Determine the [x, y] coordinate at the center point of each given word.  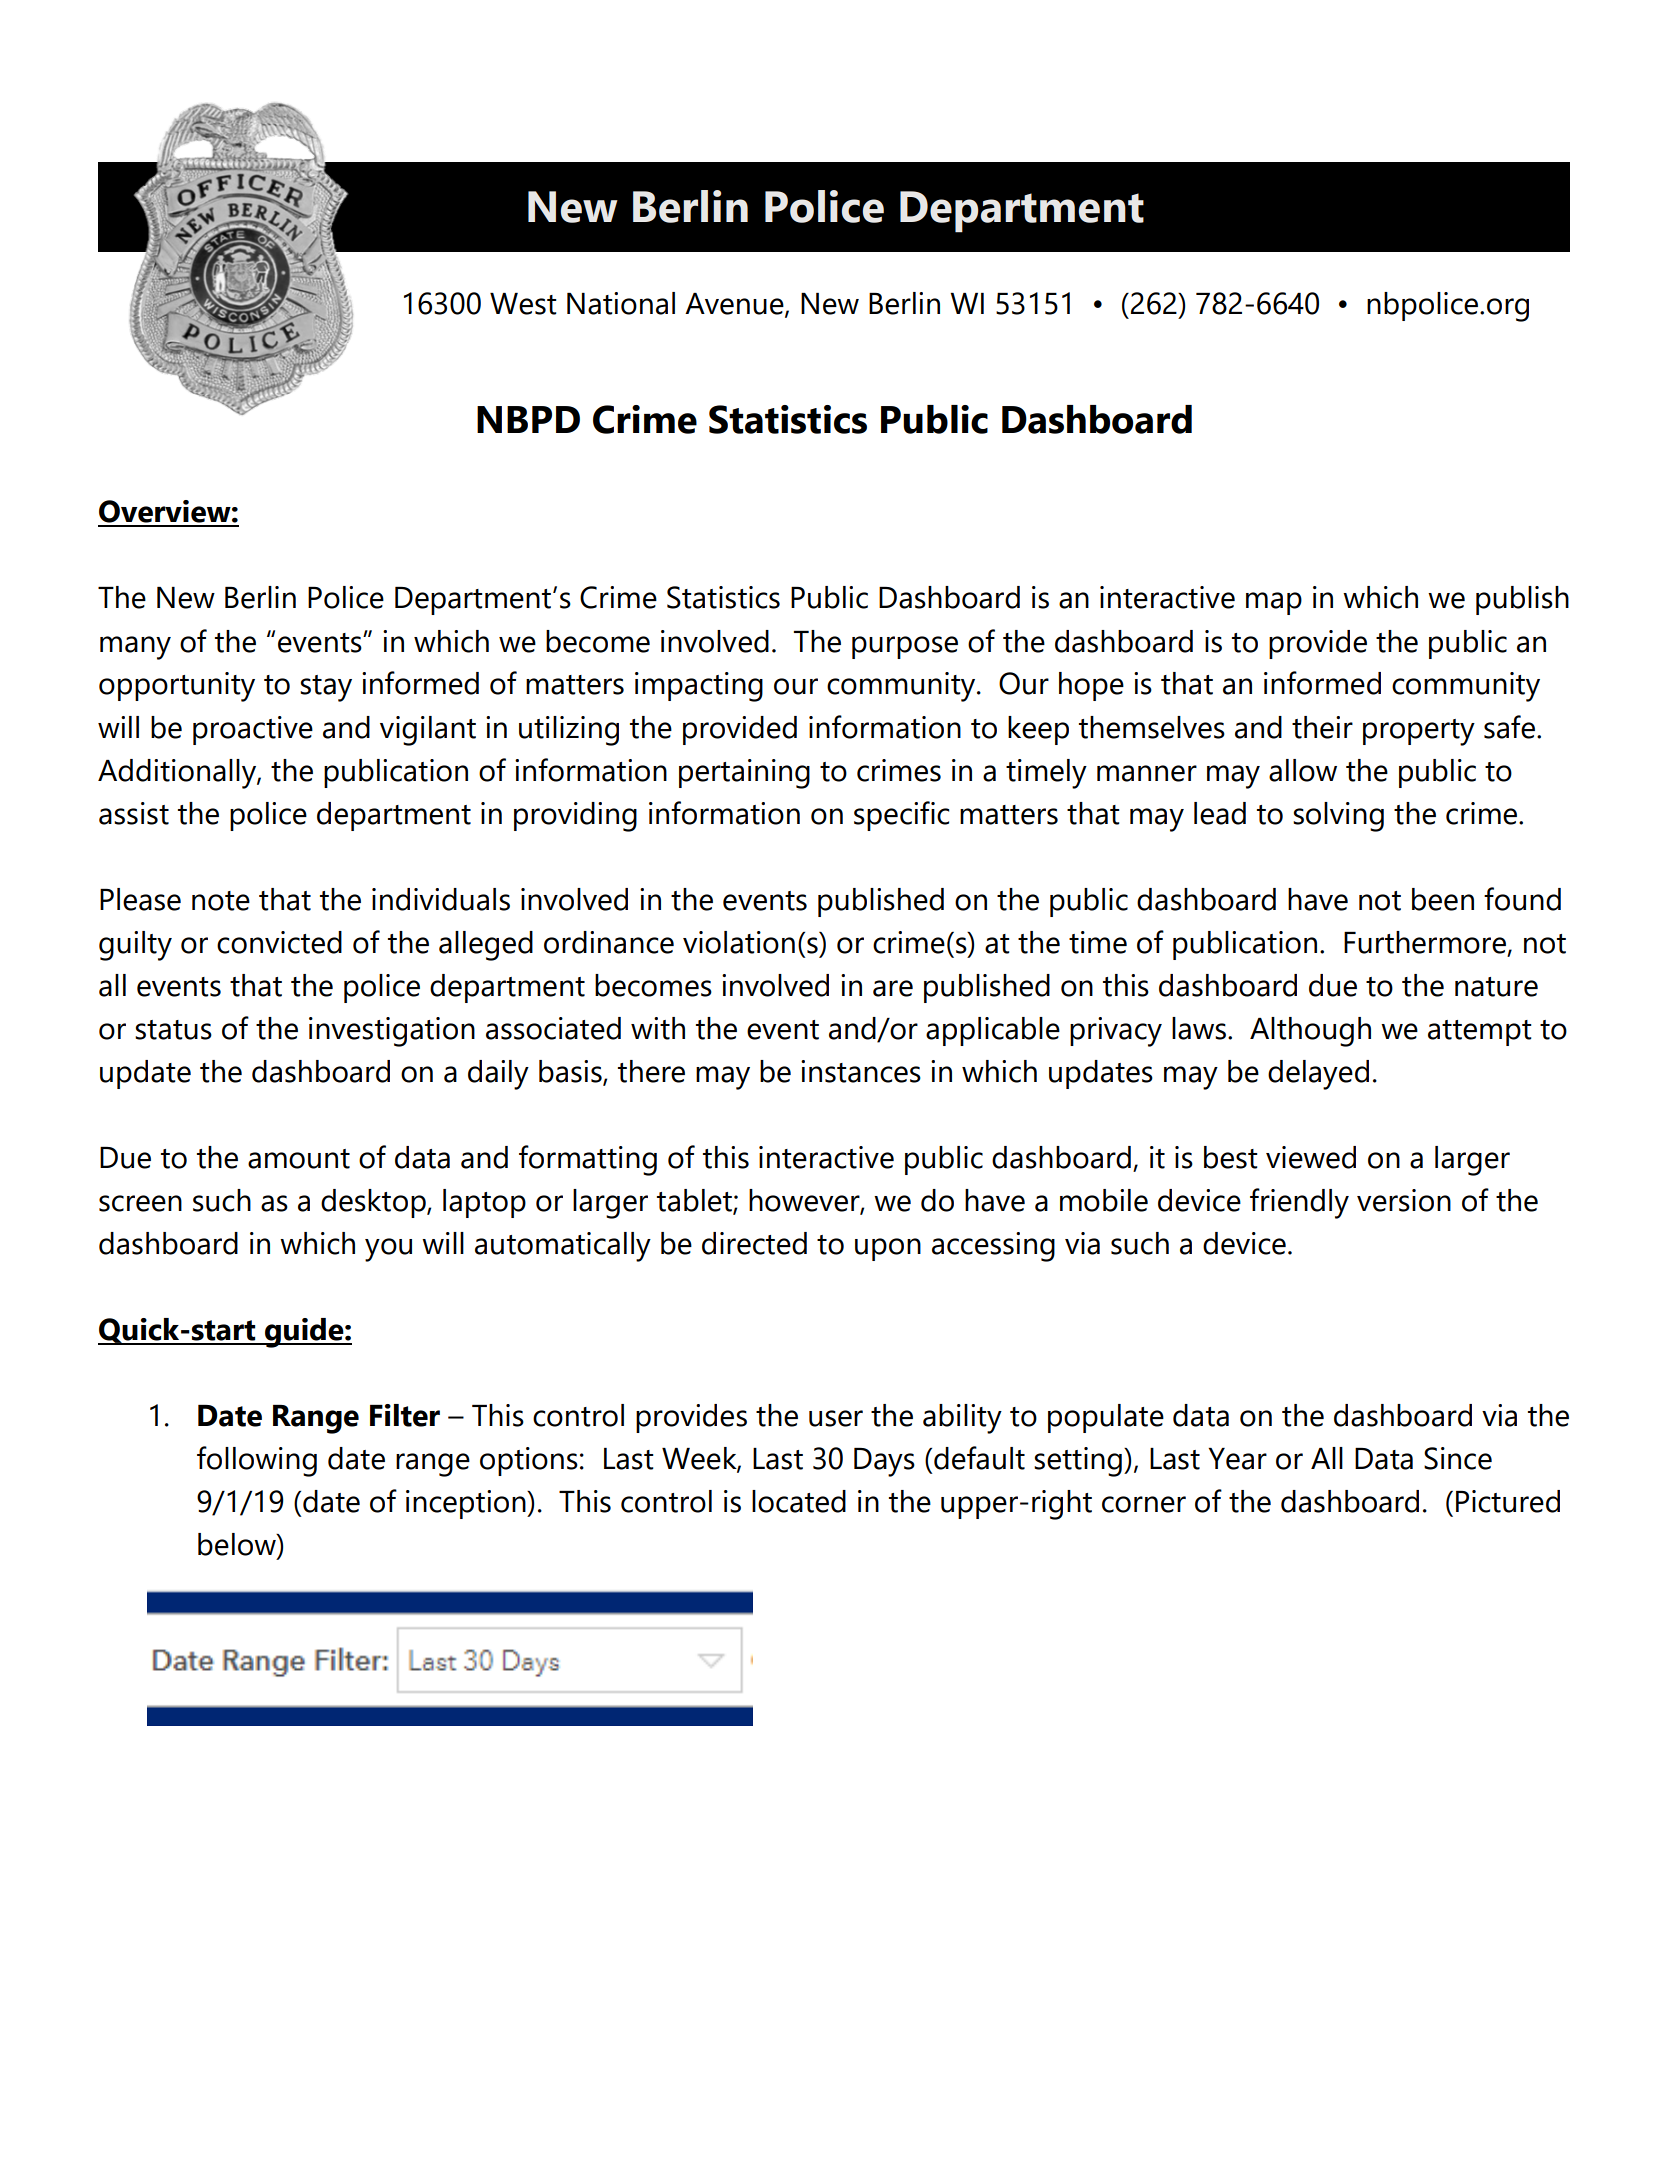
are [893, 988]
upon [888, 1249]
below [238, 1545]
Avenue [735, 305]
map [1274, 603]
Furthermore [1426, 943]
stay [326, 688]
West [523, 304]
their [1322, 727]
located [799, 1501]
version [1404, 1200]
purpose [905, 647]
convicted [279, 942]
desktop [374, 1203]
